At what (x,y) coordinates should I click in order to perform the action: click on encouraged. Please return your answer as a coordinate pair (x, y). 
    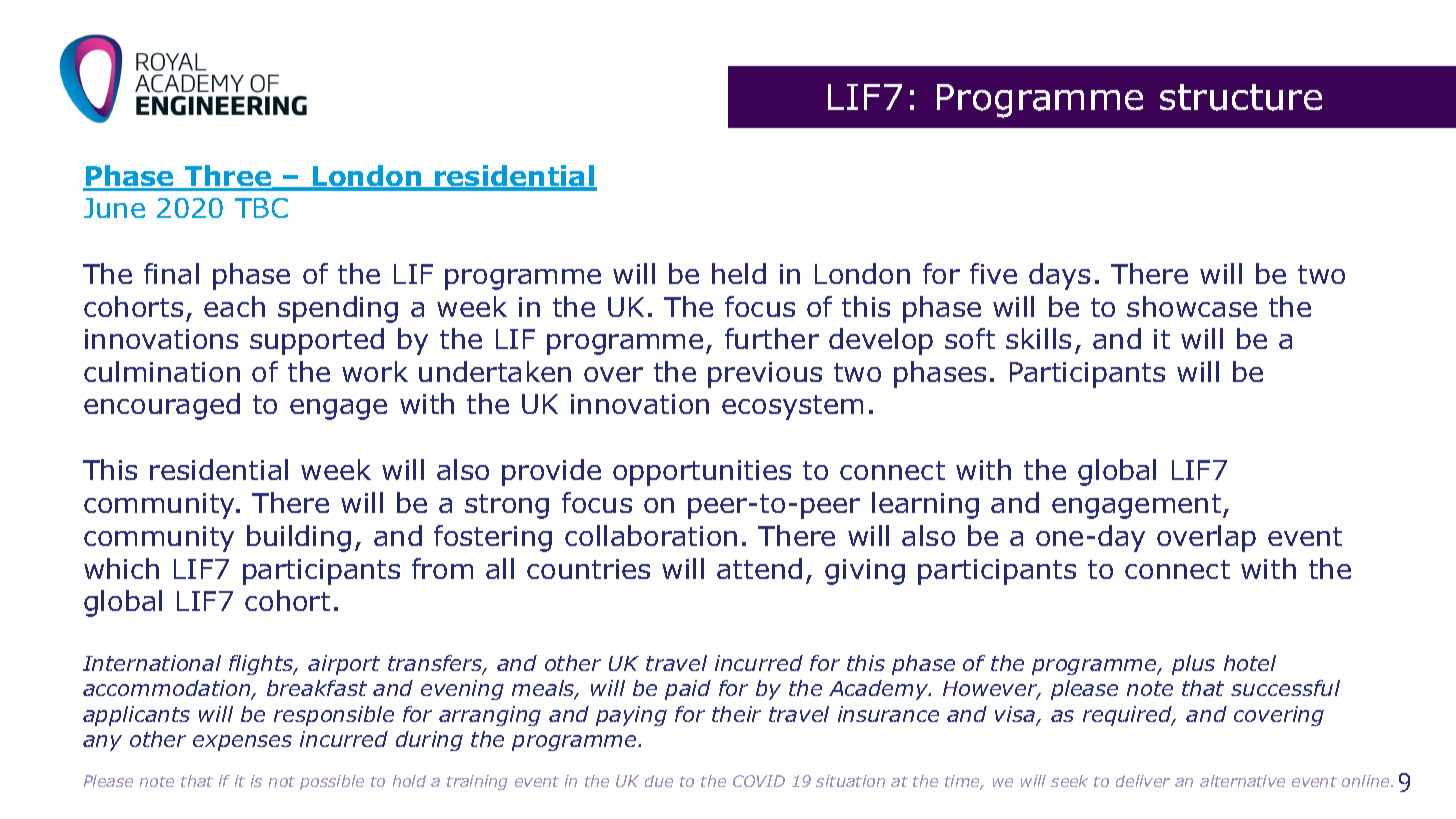
    Looking at the image, I should click on (162, 406).
